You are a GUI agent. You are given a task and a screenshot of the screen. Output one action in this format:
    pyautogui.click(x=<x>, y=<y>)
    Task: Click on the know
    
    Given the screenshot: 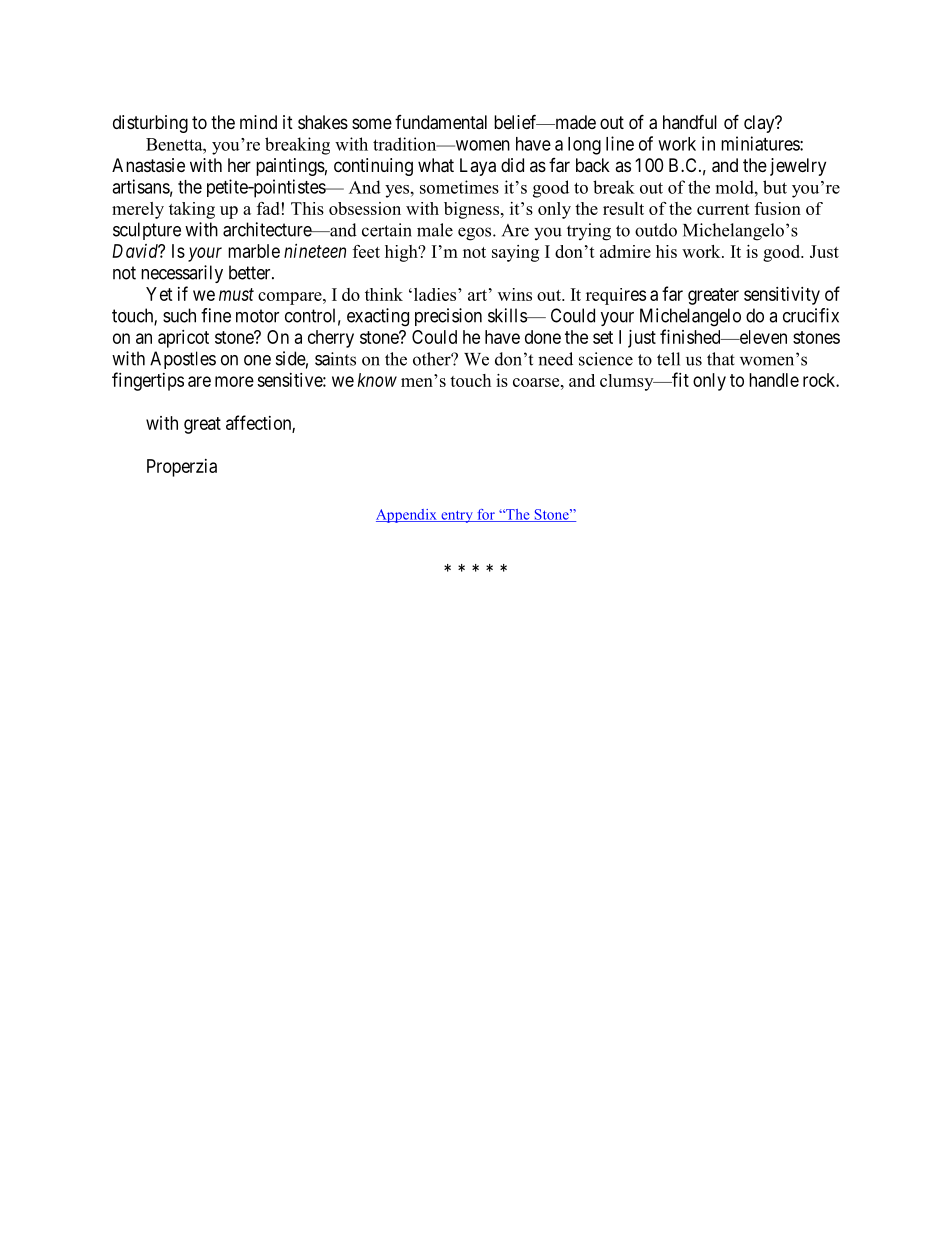 What is the action you would take?
    pyautogui.click(x=377, y=380)
